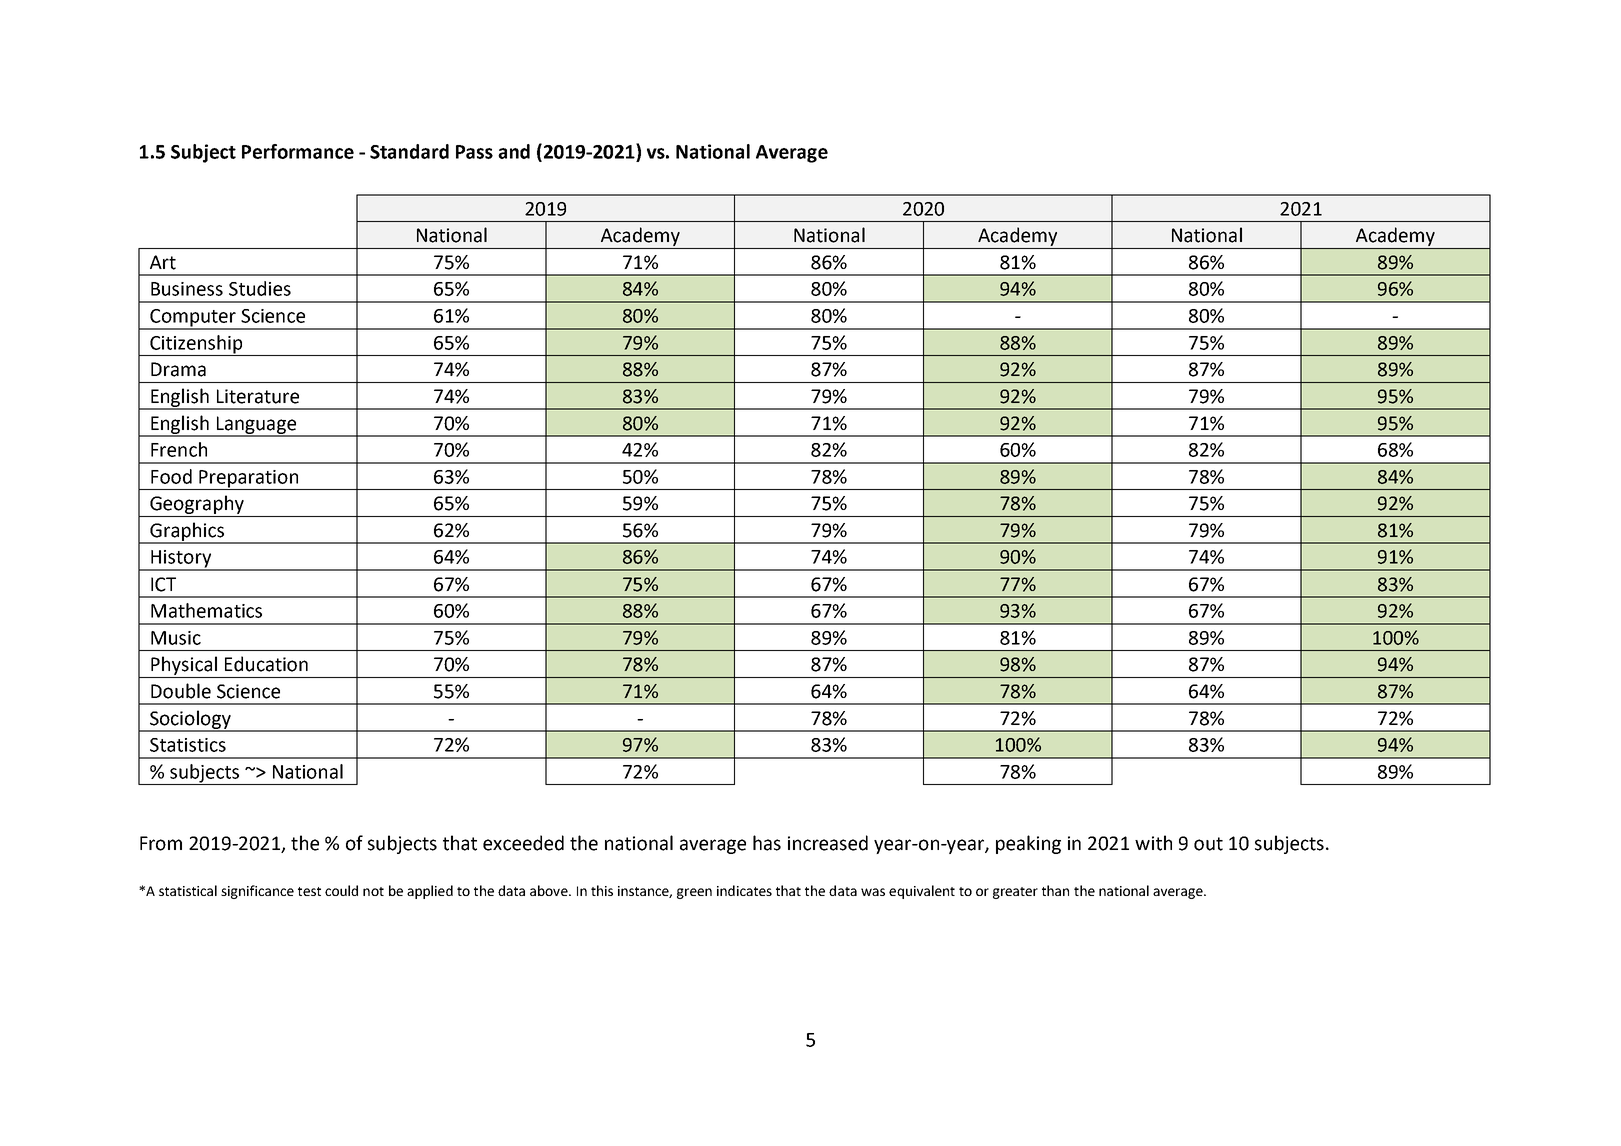 This image has height=1146, width=1621. Describe the element at coordinates (409, 151) in the image. I see `Standard` at that location.
